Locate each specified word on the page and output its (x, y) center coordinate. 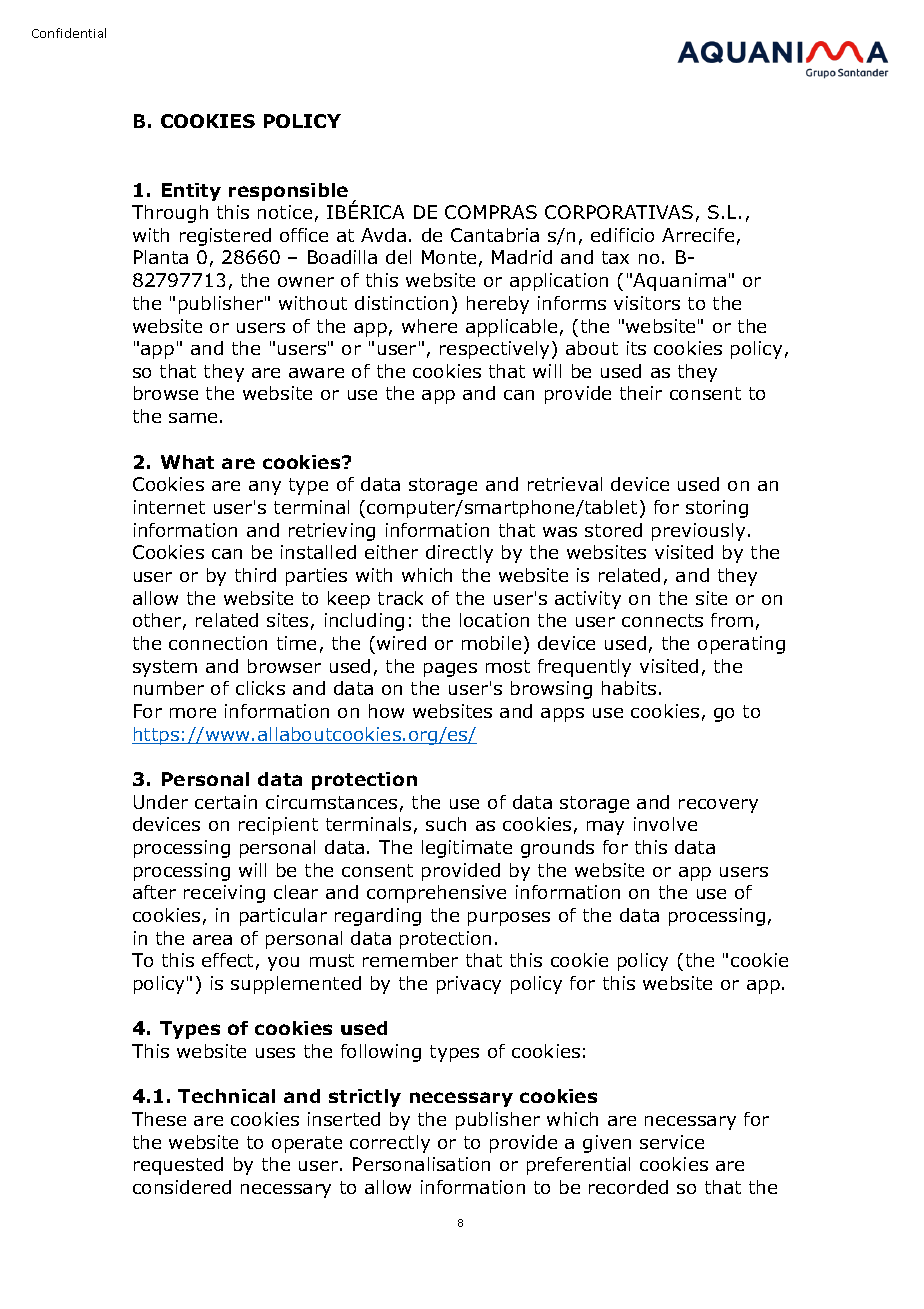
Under (161, 802)
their (641, 393)
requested (178, 1166)
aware (316, 373)
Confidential (69, 33)
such (446, 824)
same (193, 418)
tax (615, 257)
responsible (288, 192)
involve (665, 824)
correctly (390, 1144)
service (672, 1142)
